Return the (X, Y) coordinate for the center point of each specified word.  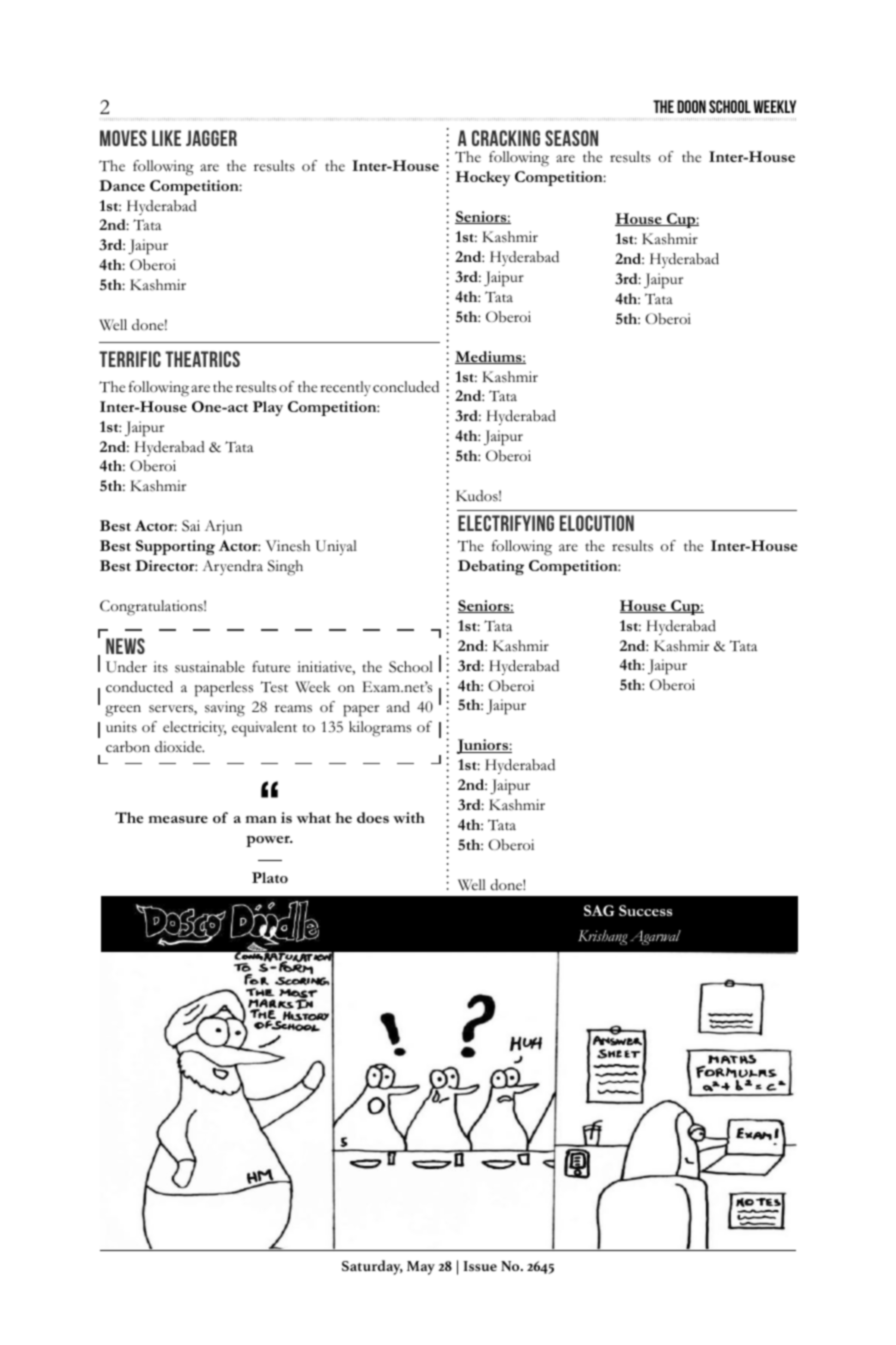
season (571, 138)
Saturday (372, 1267)
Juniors (483, 746)
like (166, 138)
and (398, 707)
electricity (194, 728)
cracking (506, 138)
